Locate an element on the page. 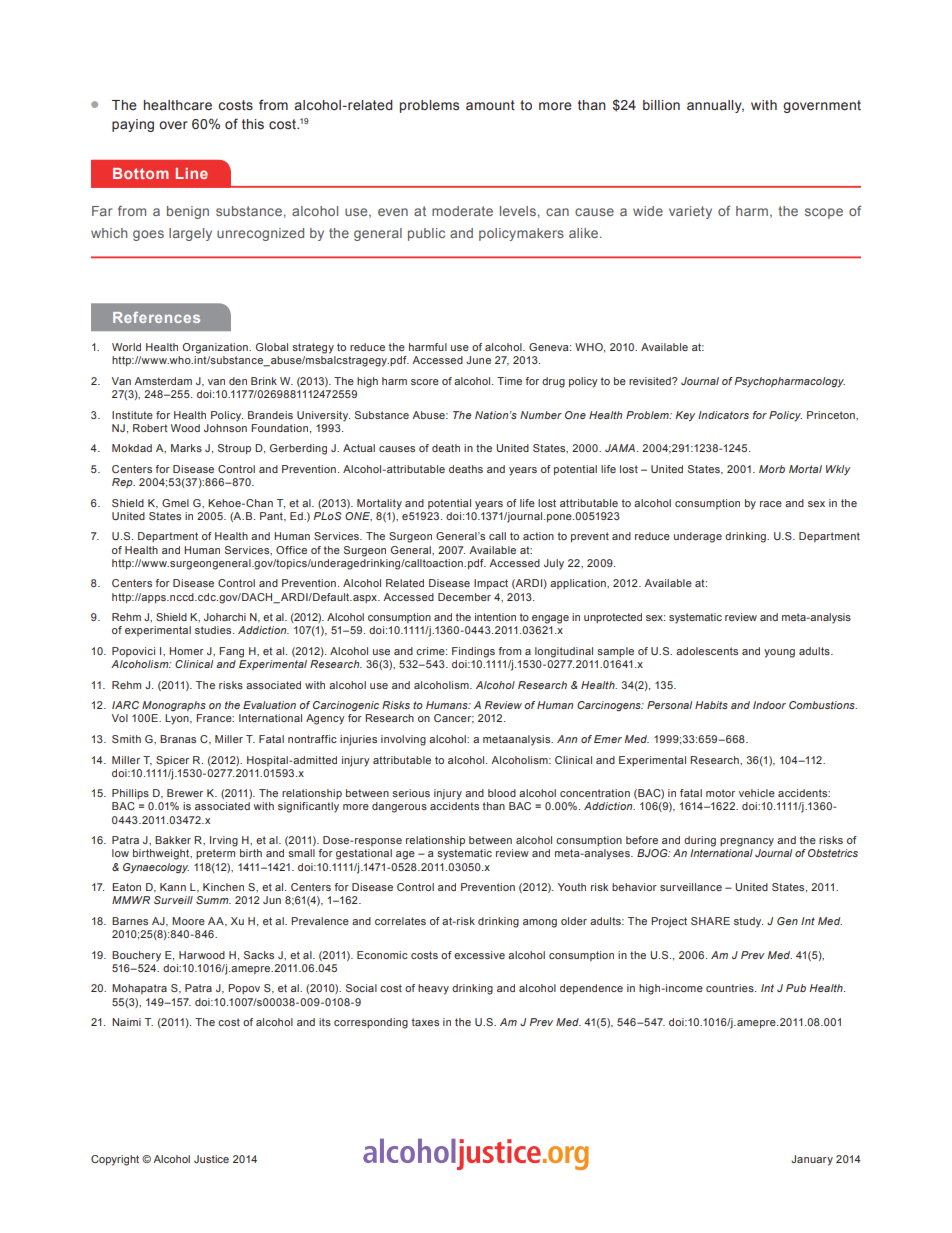 The height and width of the image is (1233, 952). correlates is located at coordinates (400, 921).
